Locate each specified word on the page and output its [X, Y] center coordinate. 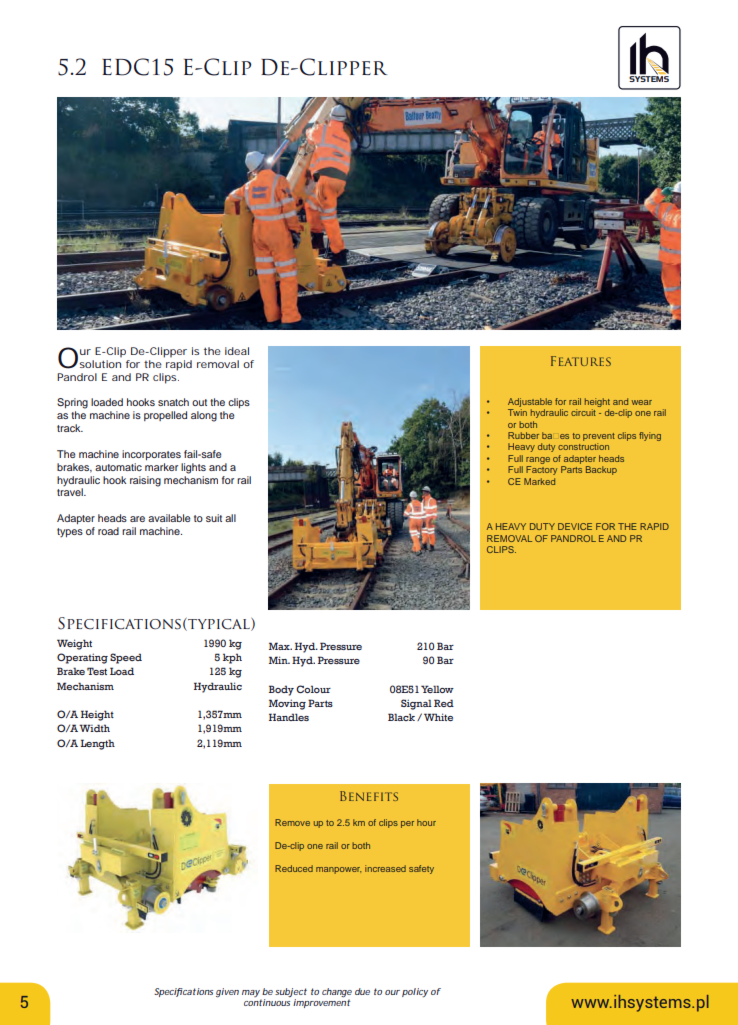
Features [581, 361]
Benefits [369, 796]
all [230, 518]
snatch [173, 402]
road [108, 531]
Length [97, 744]
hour [426, 822]
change [337, 994]
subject [291, 994]
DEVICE [575, 526]
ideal [237, 351]
